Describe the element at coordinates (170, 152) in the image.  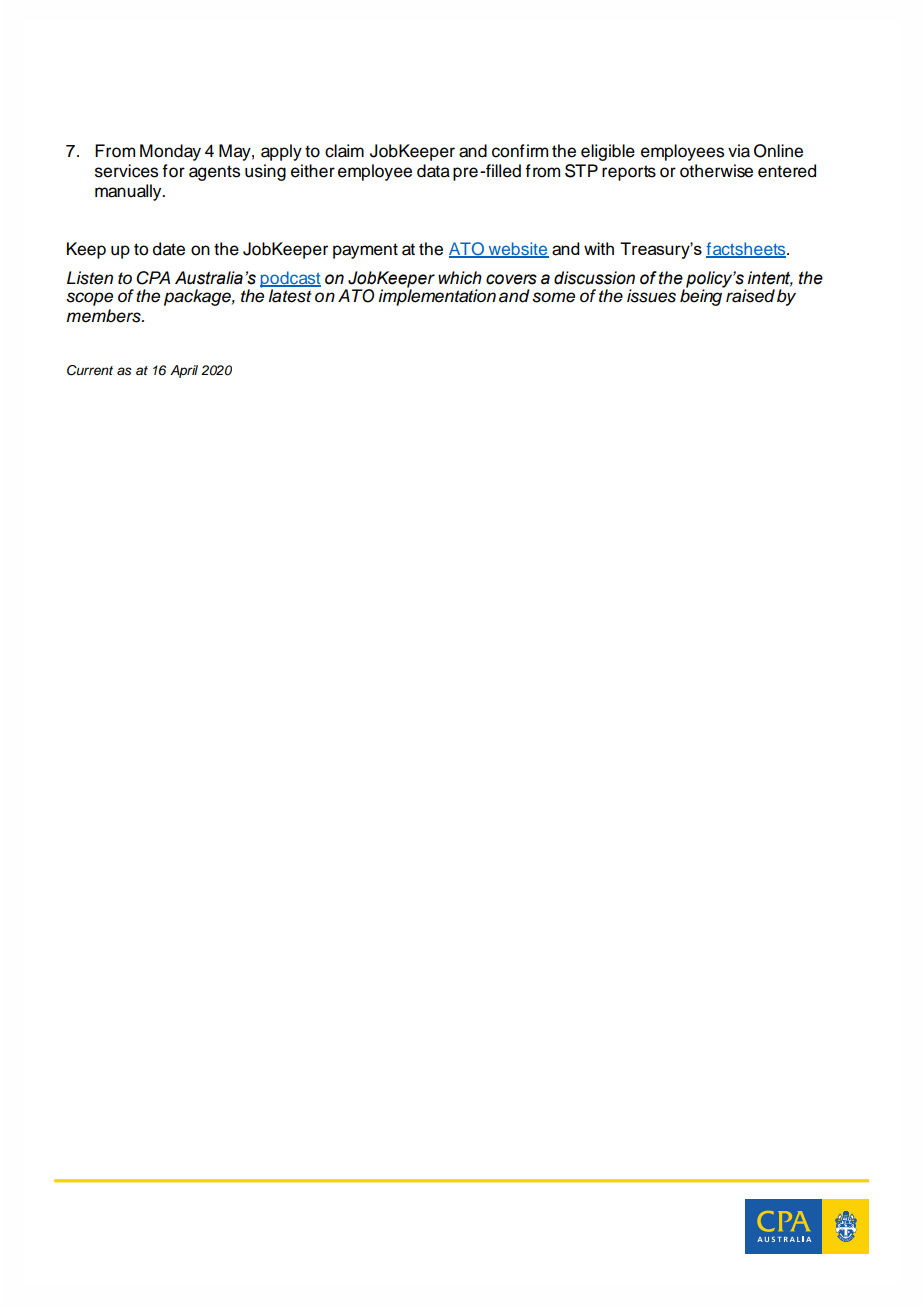
I see `Monday` at that location.
